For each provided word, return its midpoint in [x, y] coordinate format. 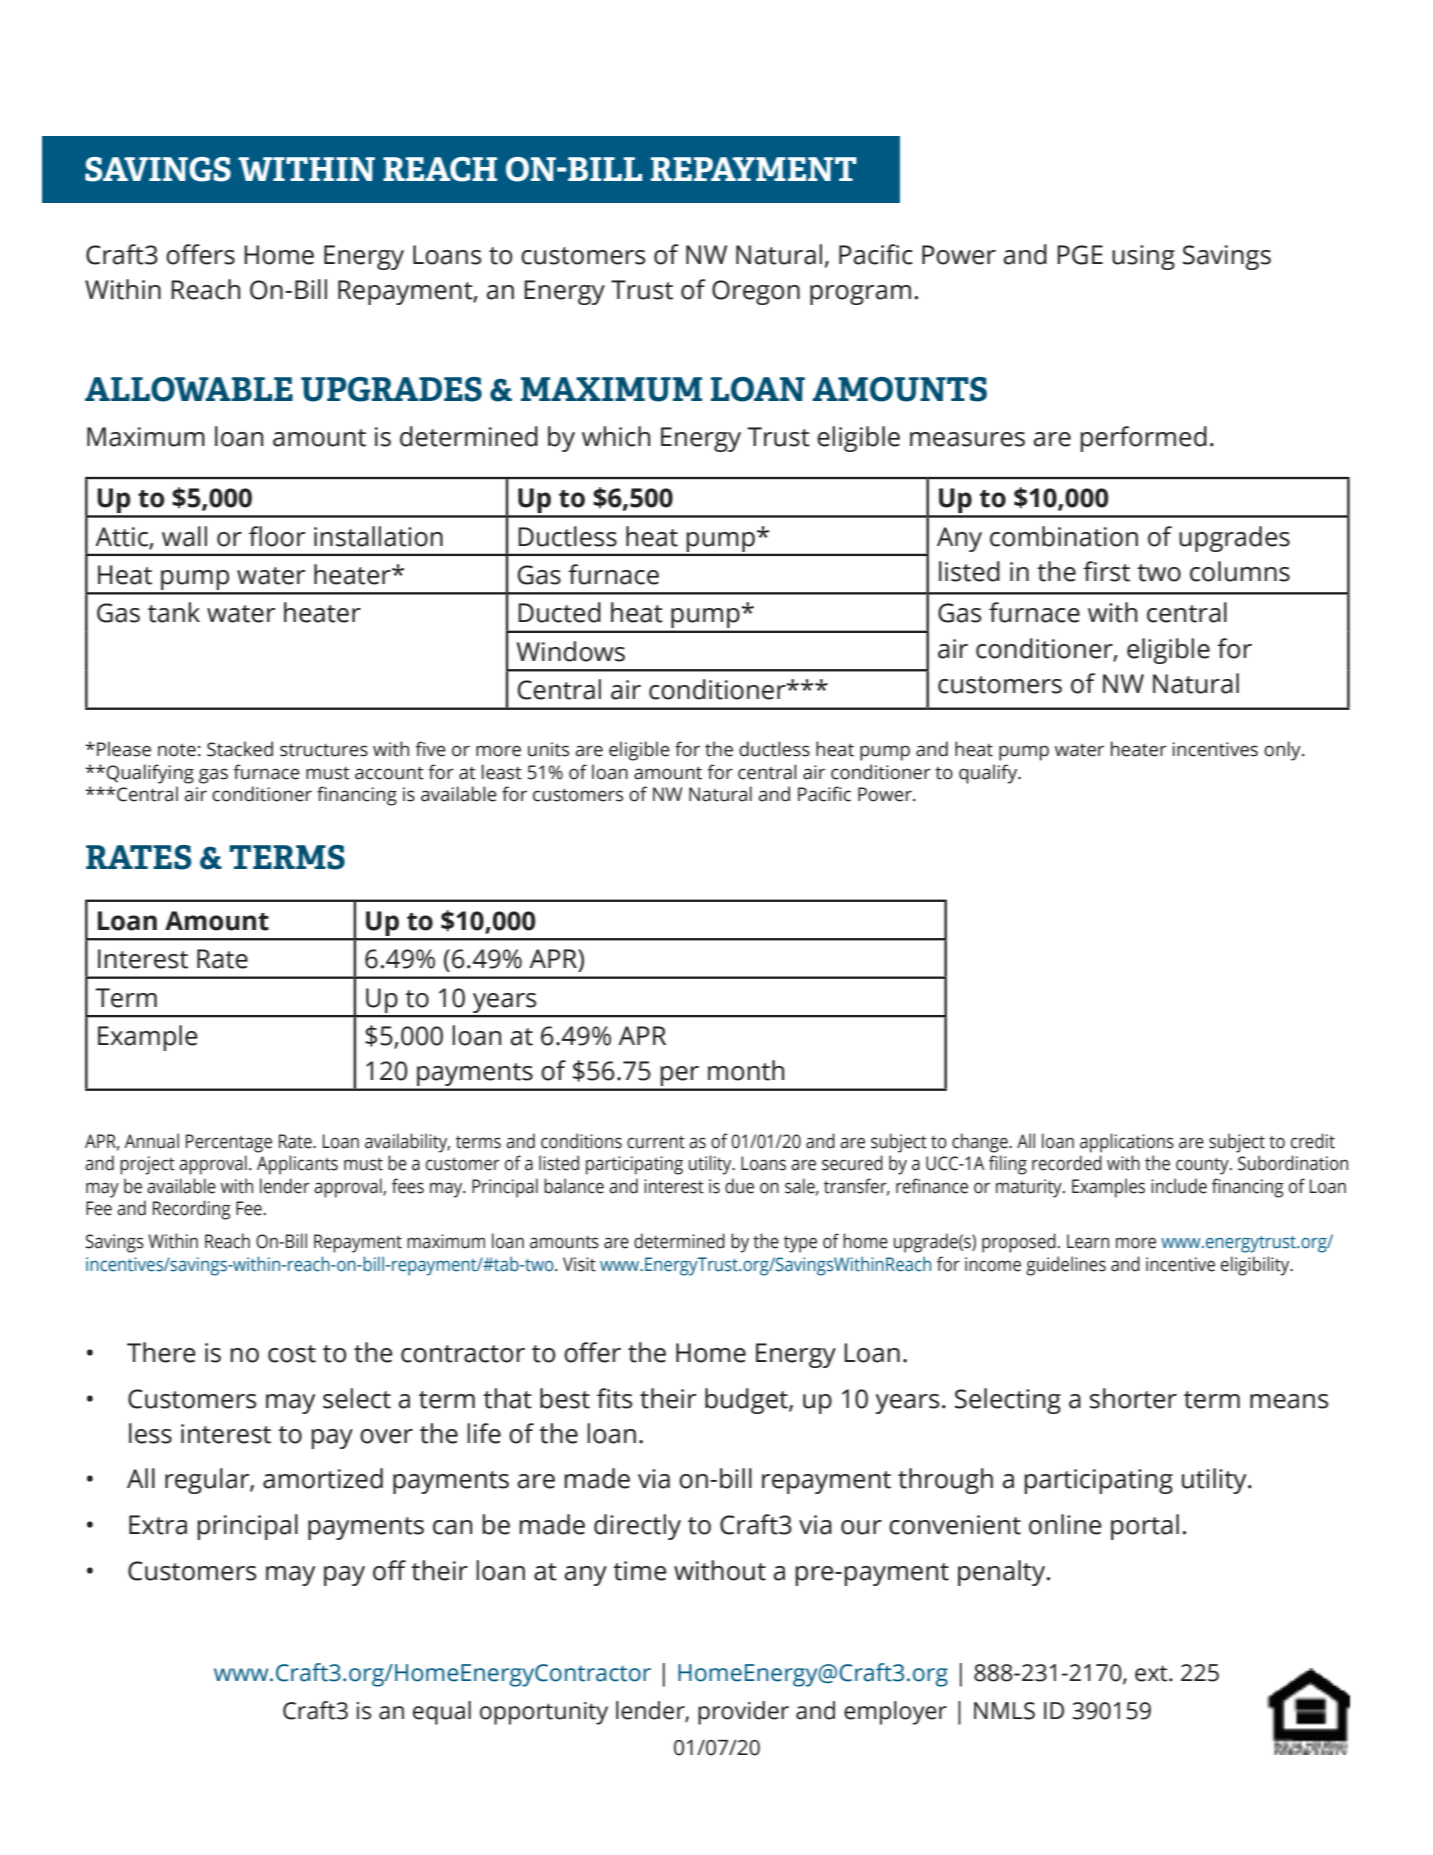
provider [743, 1713]
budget [747, 1401]
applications [1127, 1143]
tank [174, 612]
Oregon [756, 292]
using [1143, 257]
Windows [571, 651]
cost [292, 1354]
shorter [1133, 1398]
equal [442, 1713]
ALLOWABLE [189, 389]
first [1106, 571]
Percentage [229, 1143]
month [746, 1070]
